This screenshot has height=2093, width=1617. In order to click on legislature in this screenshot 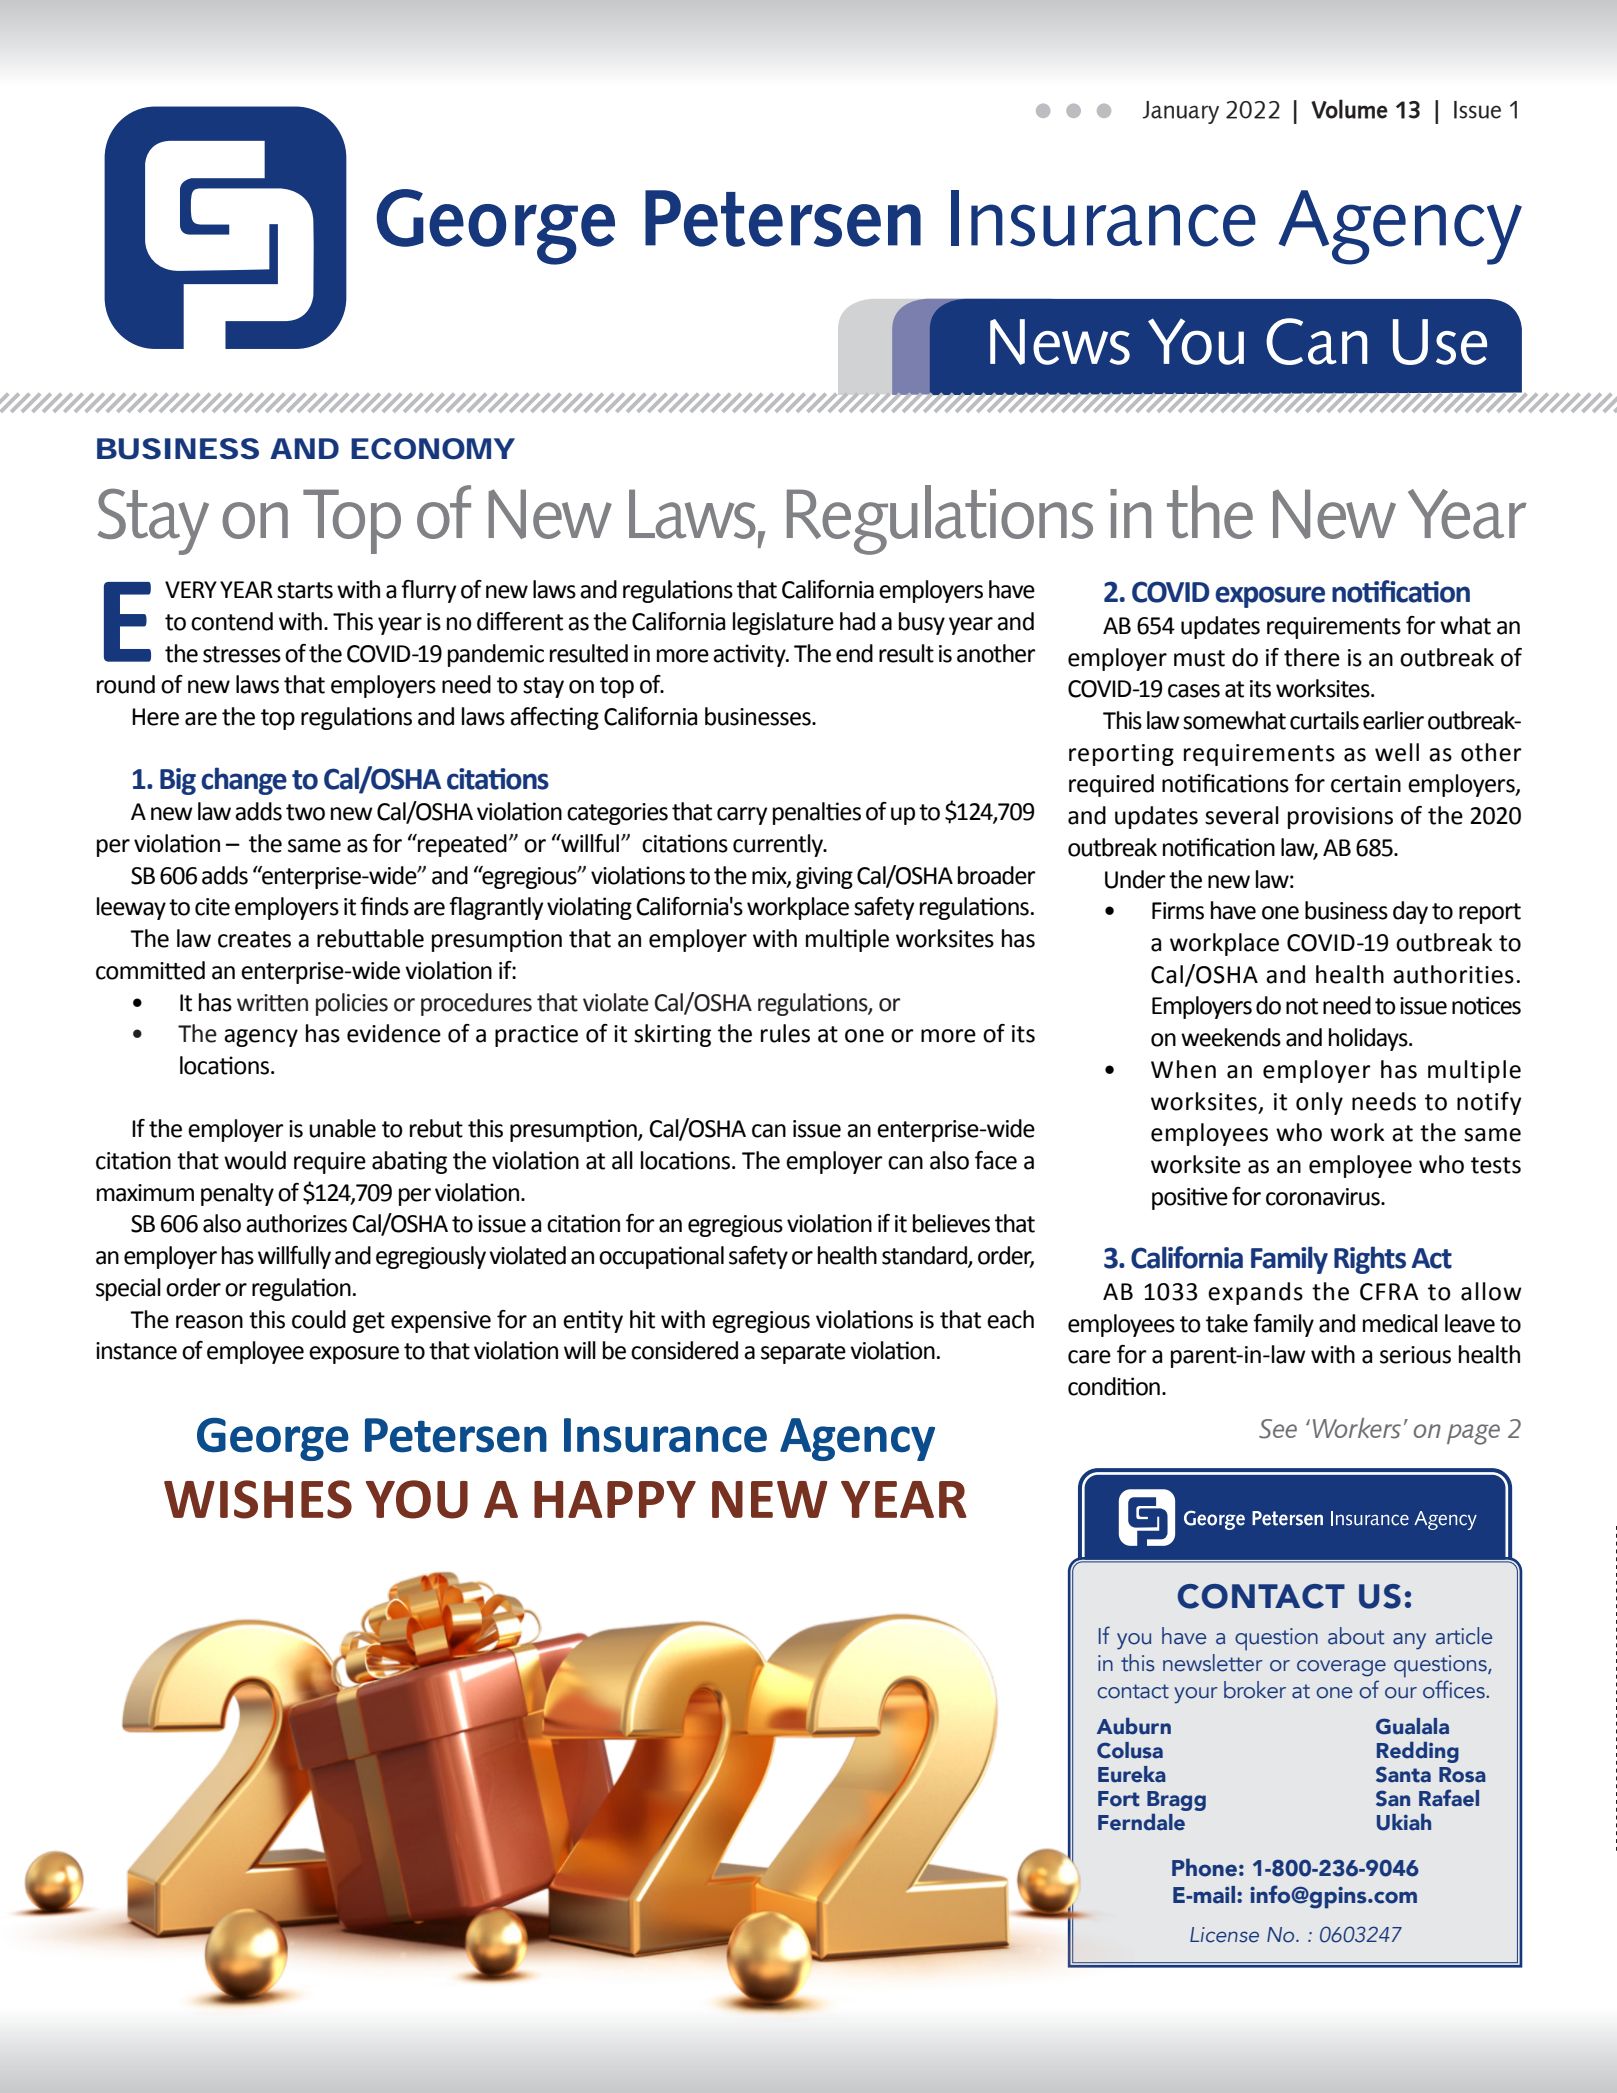, I will do `click(783, 623)`.
